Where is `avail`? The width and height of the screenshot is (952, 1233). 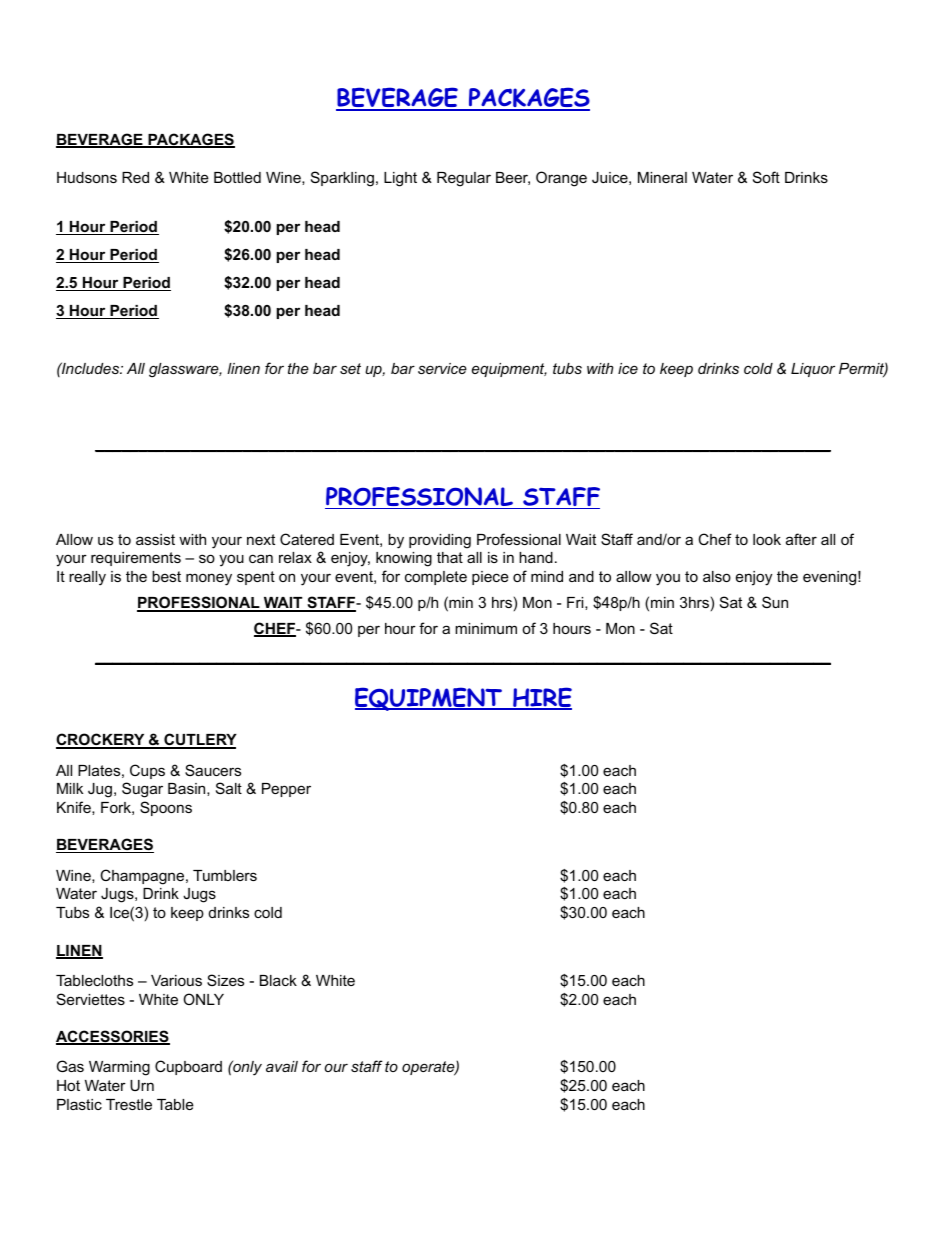
avail is located at coordinates (282, 1066).
